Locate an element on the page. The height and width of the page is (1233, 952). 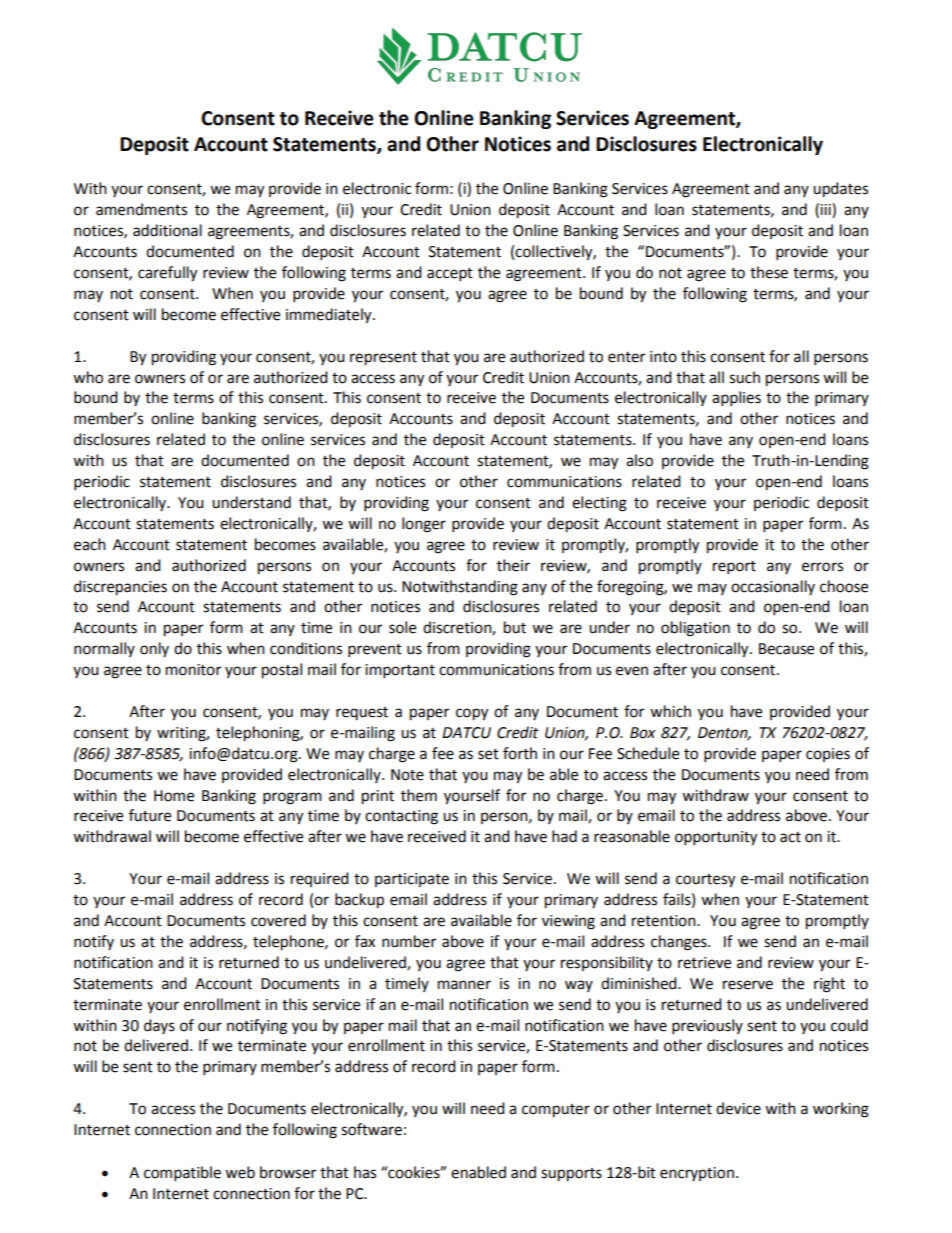
monitor is located at coordinates (193, 670).
